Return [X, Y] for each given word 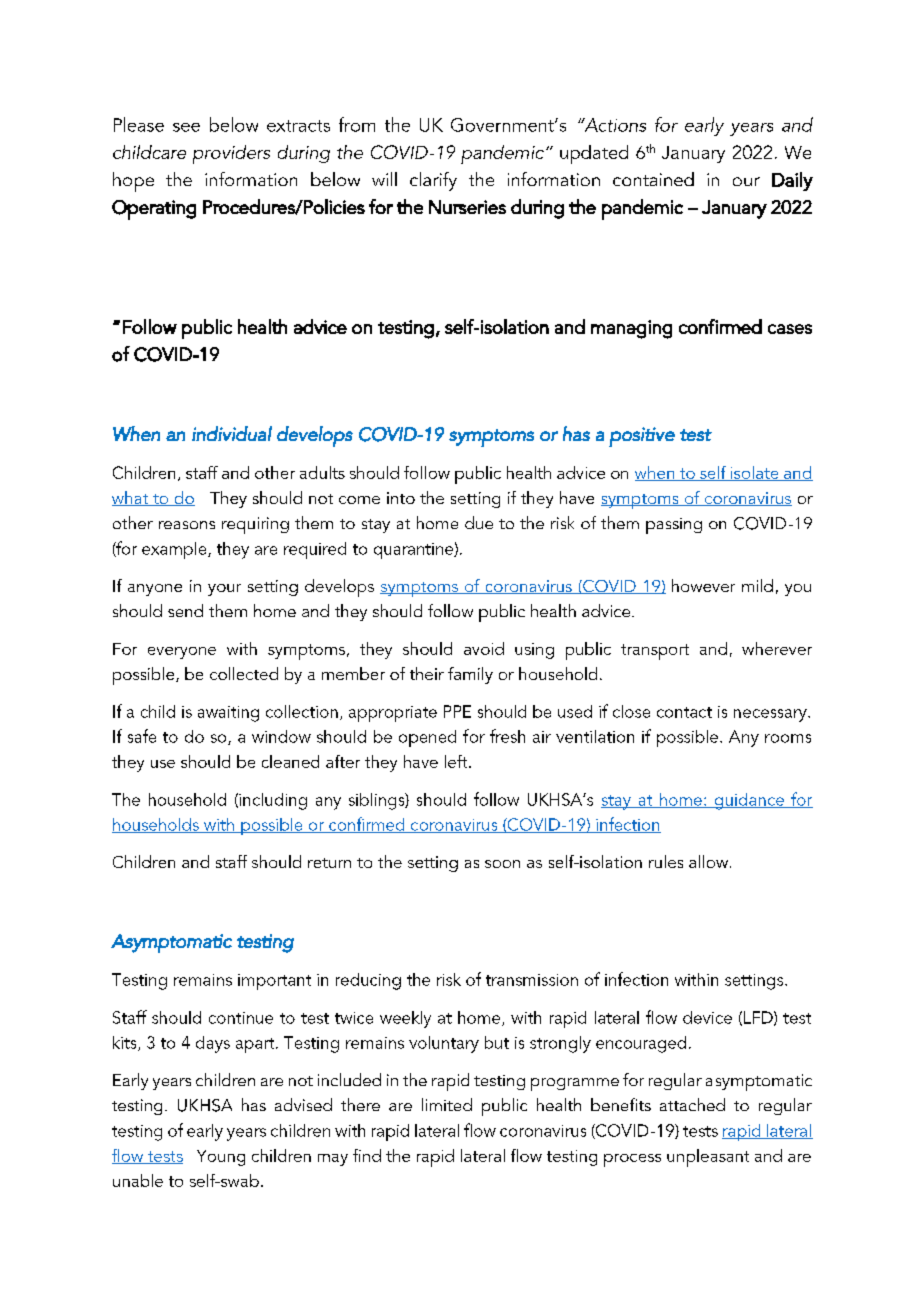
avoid [484, 648]
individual [232, 433]
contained [653, 179]
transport [655, 652]
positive [642, 437]
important [274, 982]
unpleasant [708, 1158]
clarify [433, 181]
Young [221, 1158]
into [401, 498]
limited [447, 1104]
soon [502, 864]
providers [231, 154]
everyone [182, 653]
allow [708, 861]
